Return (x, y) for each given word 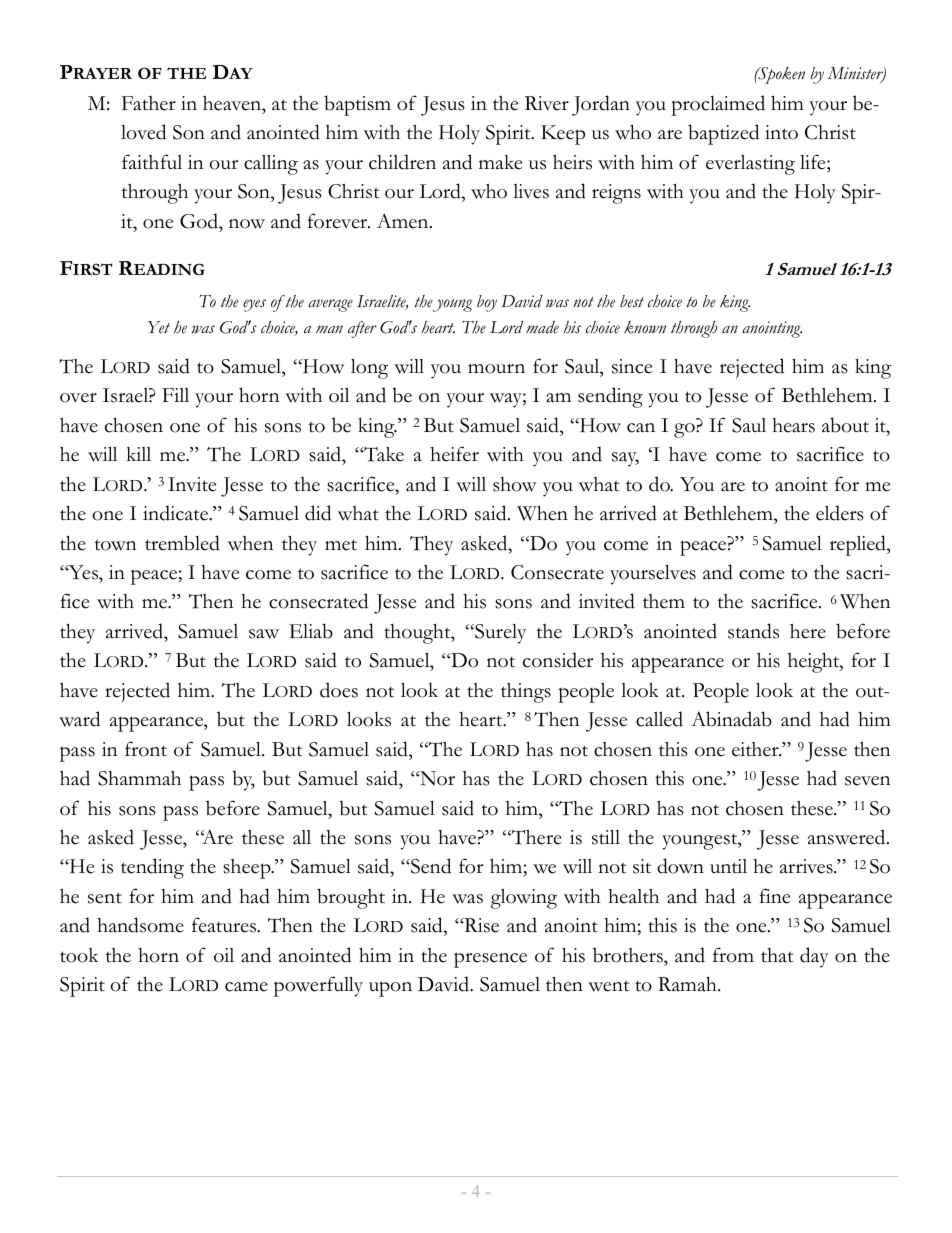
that (777, 955)
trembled (182, 543)
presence (490, 960)
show (514, 484)
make (500, 162)
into (781, 132)
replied (859, 545)
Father (149, 103)
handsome (140, 925)
